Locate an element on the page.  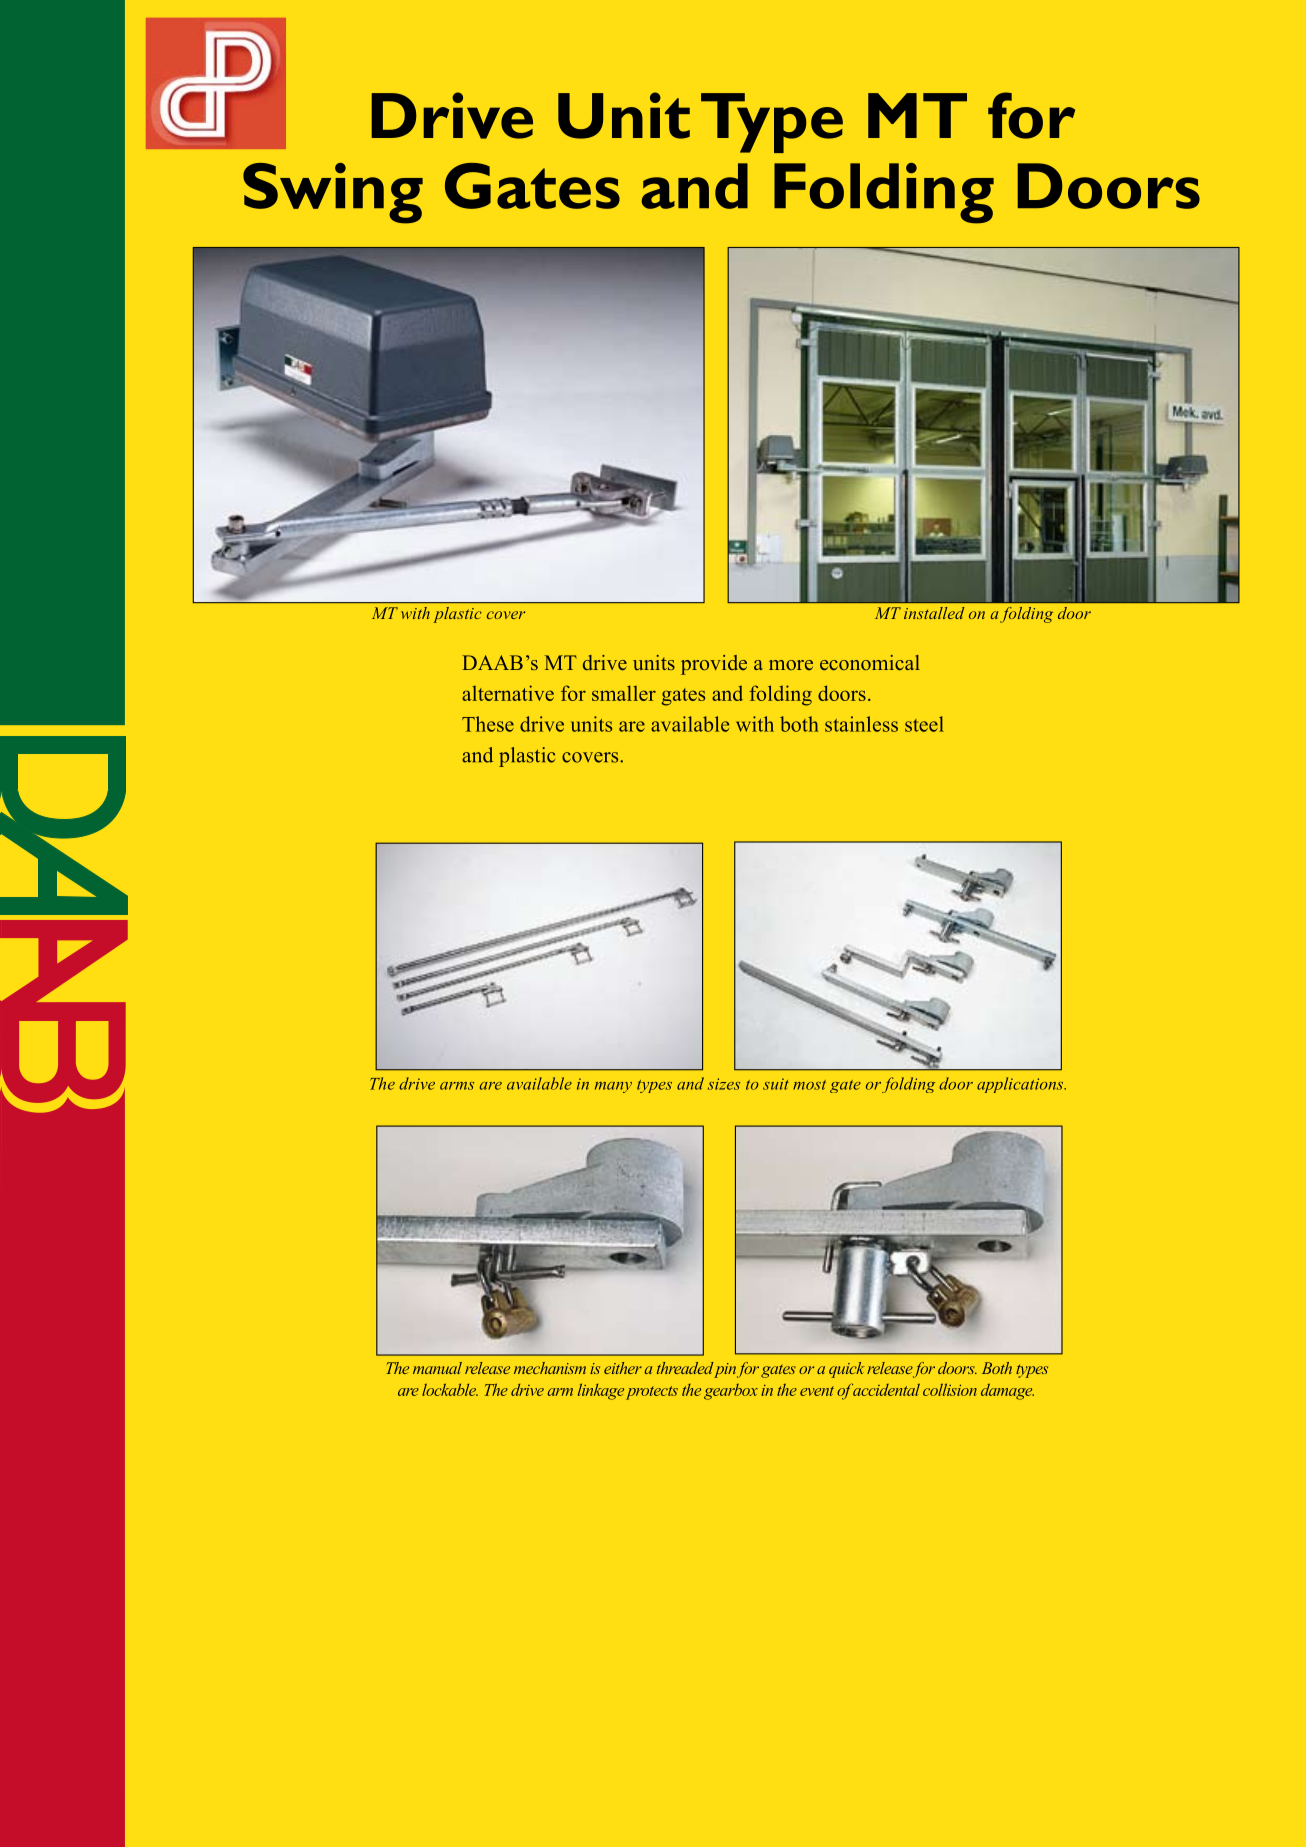
smaller is located at coordinates (624, 693).
